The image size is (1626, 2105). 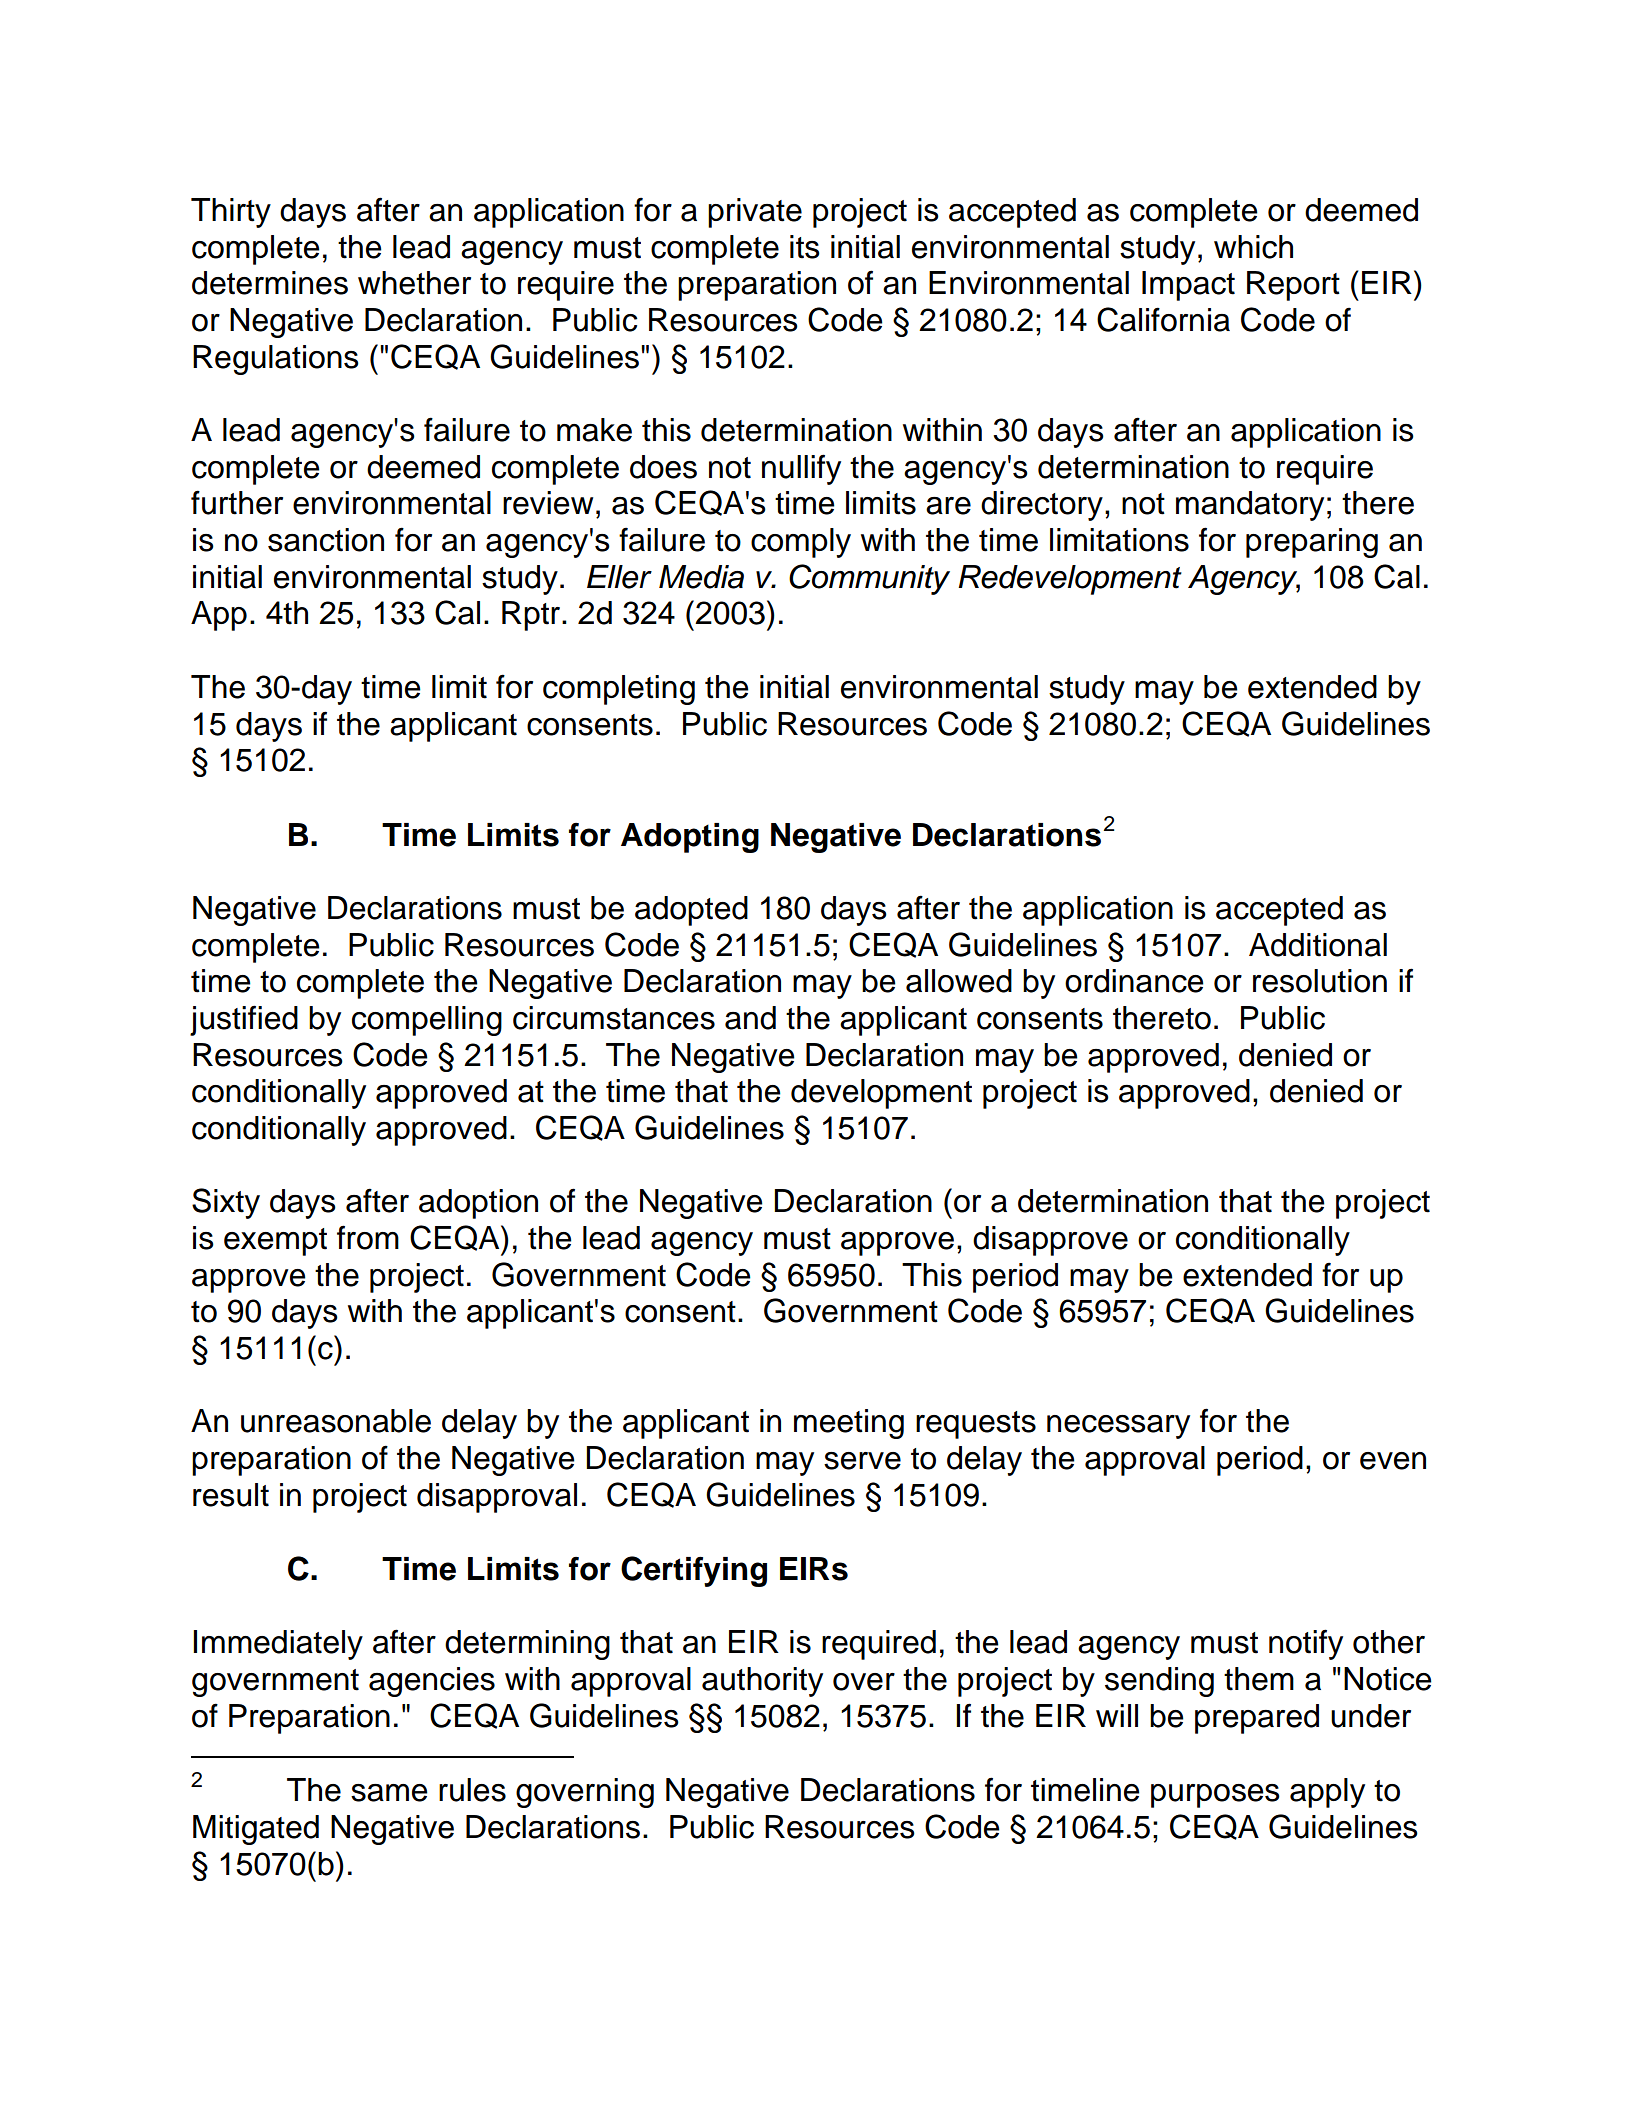 What do you see at coordinates (755, 213) in the screenshot?
I see `private` at bounding box center [755, 213].
